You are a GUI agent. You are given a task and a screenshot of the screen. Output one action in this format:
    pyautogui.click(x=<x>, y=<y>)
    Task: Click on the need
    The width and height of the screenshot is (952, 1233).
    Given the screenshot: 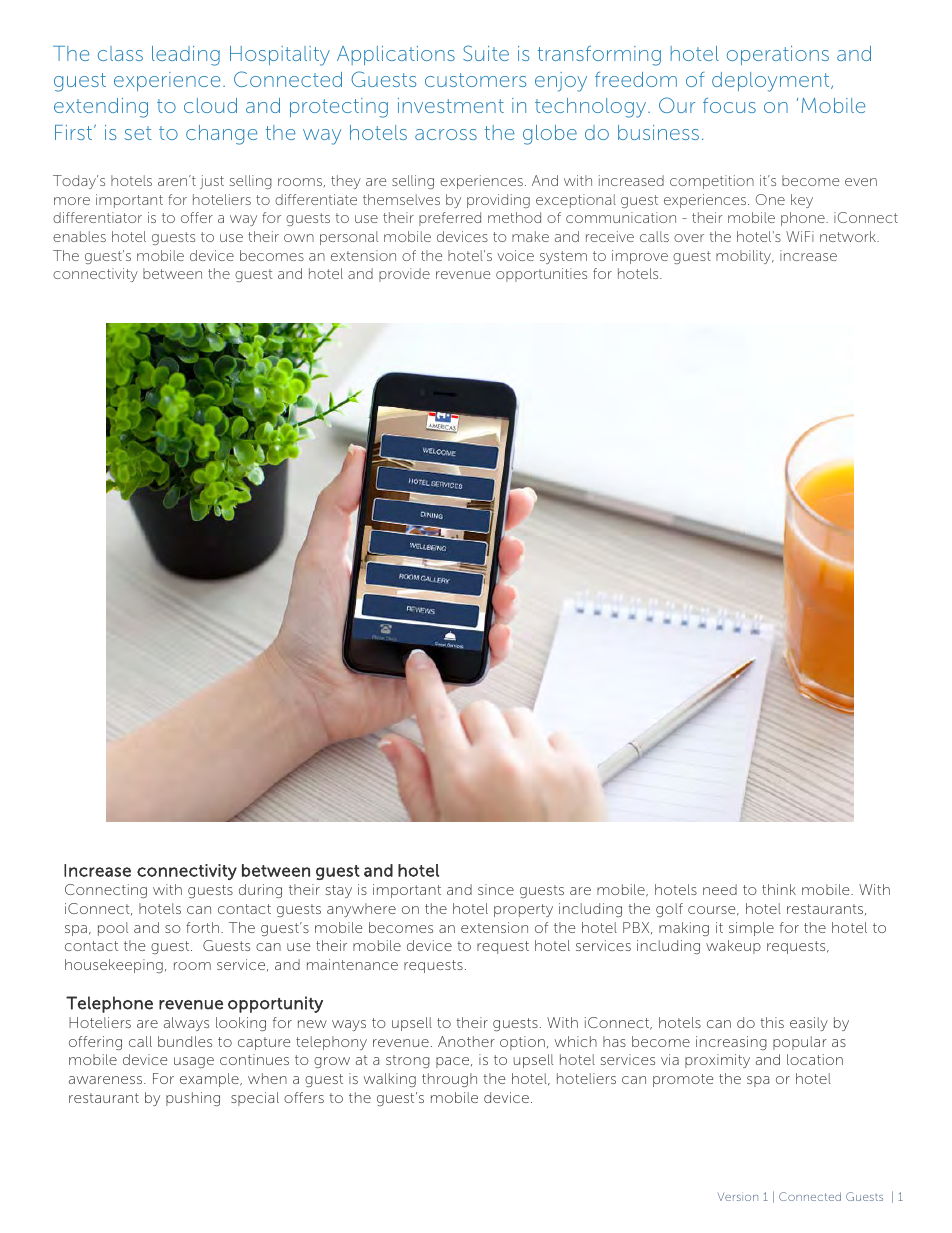 What is the action you would take?
    pyautogui.click(x=720, y=889)
